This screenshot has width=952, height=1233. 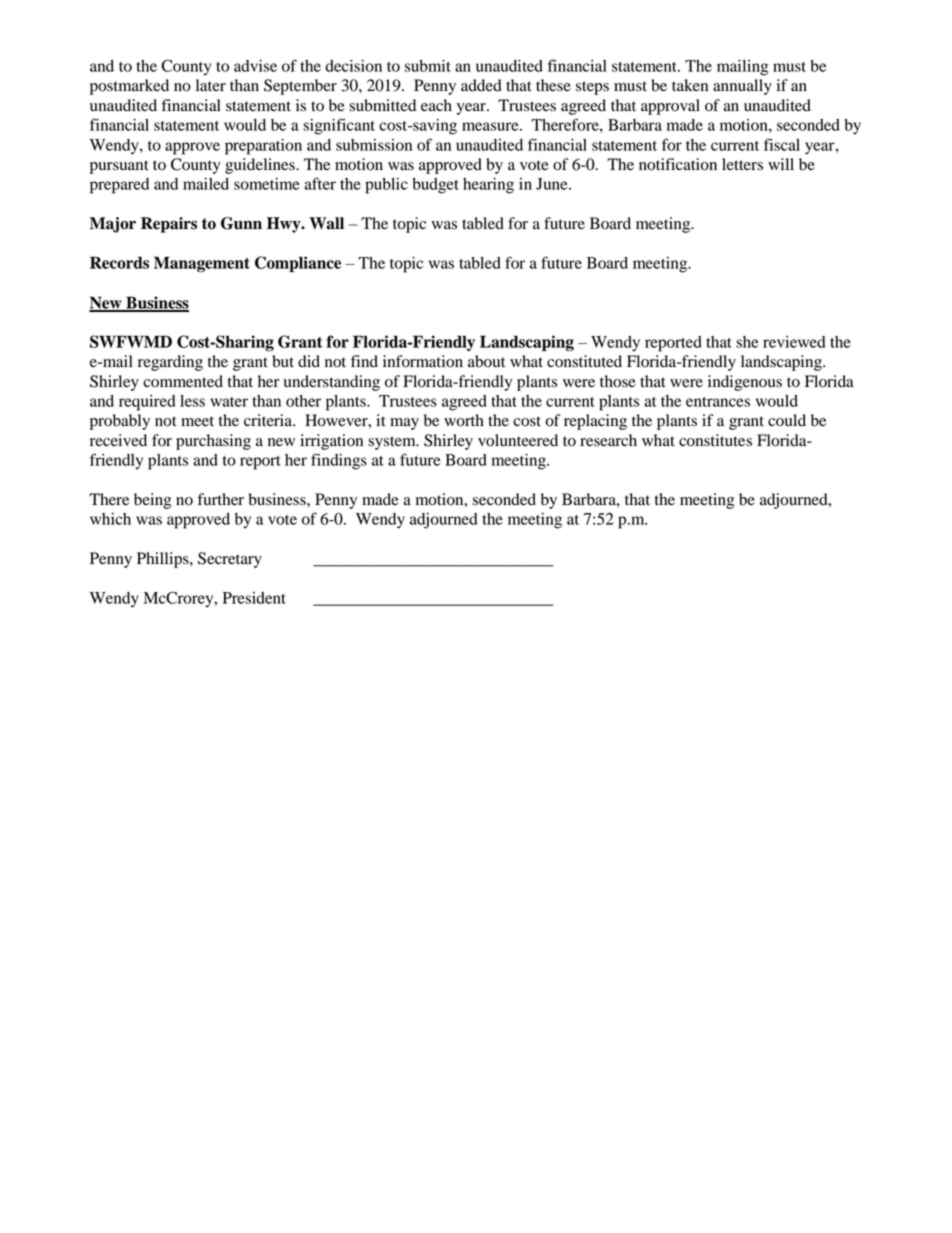 What do you see at coordinates (230, 560) in the screenshot?
I see `Secretary` at bounding box center [230, 560].
